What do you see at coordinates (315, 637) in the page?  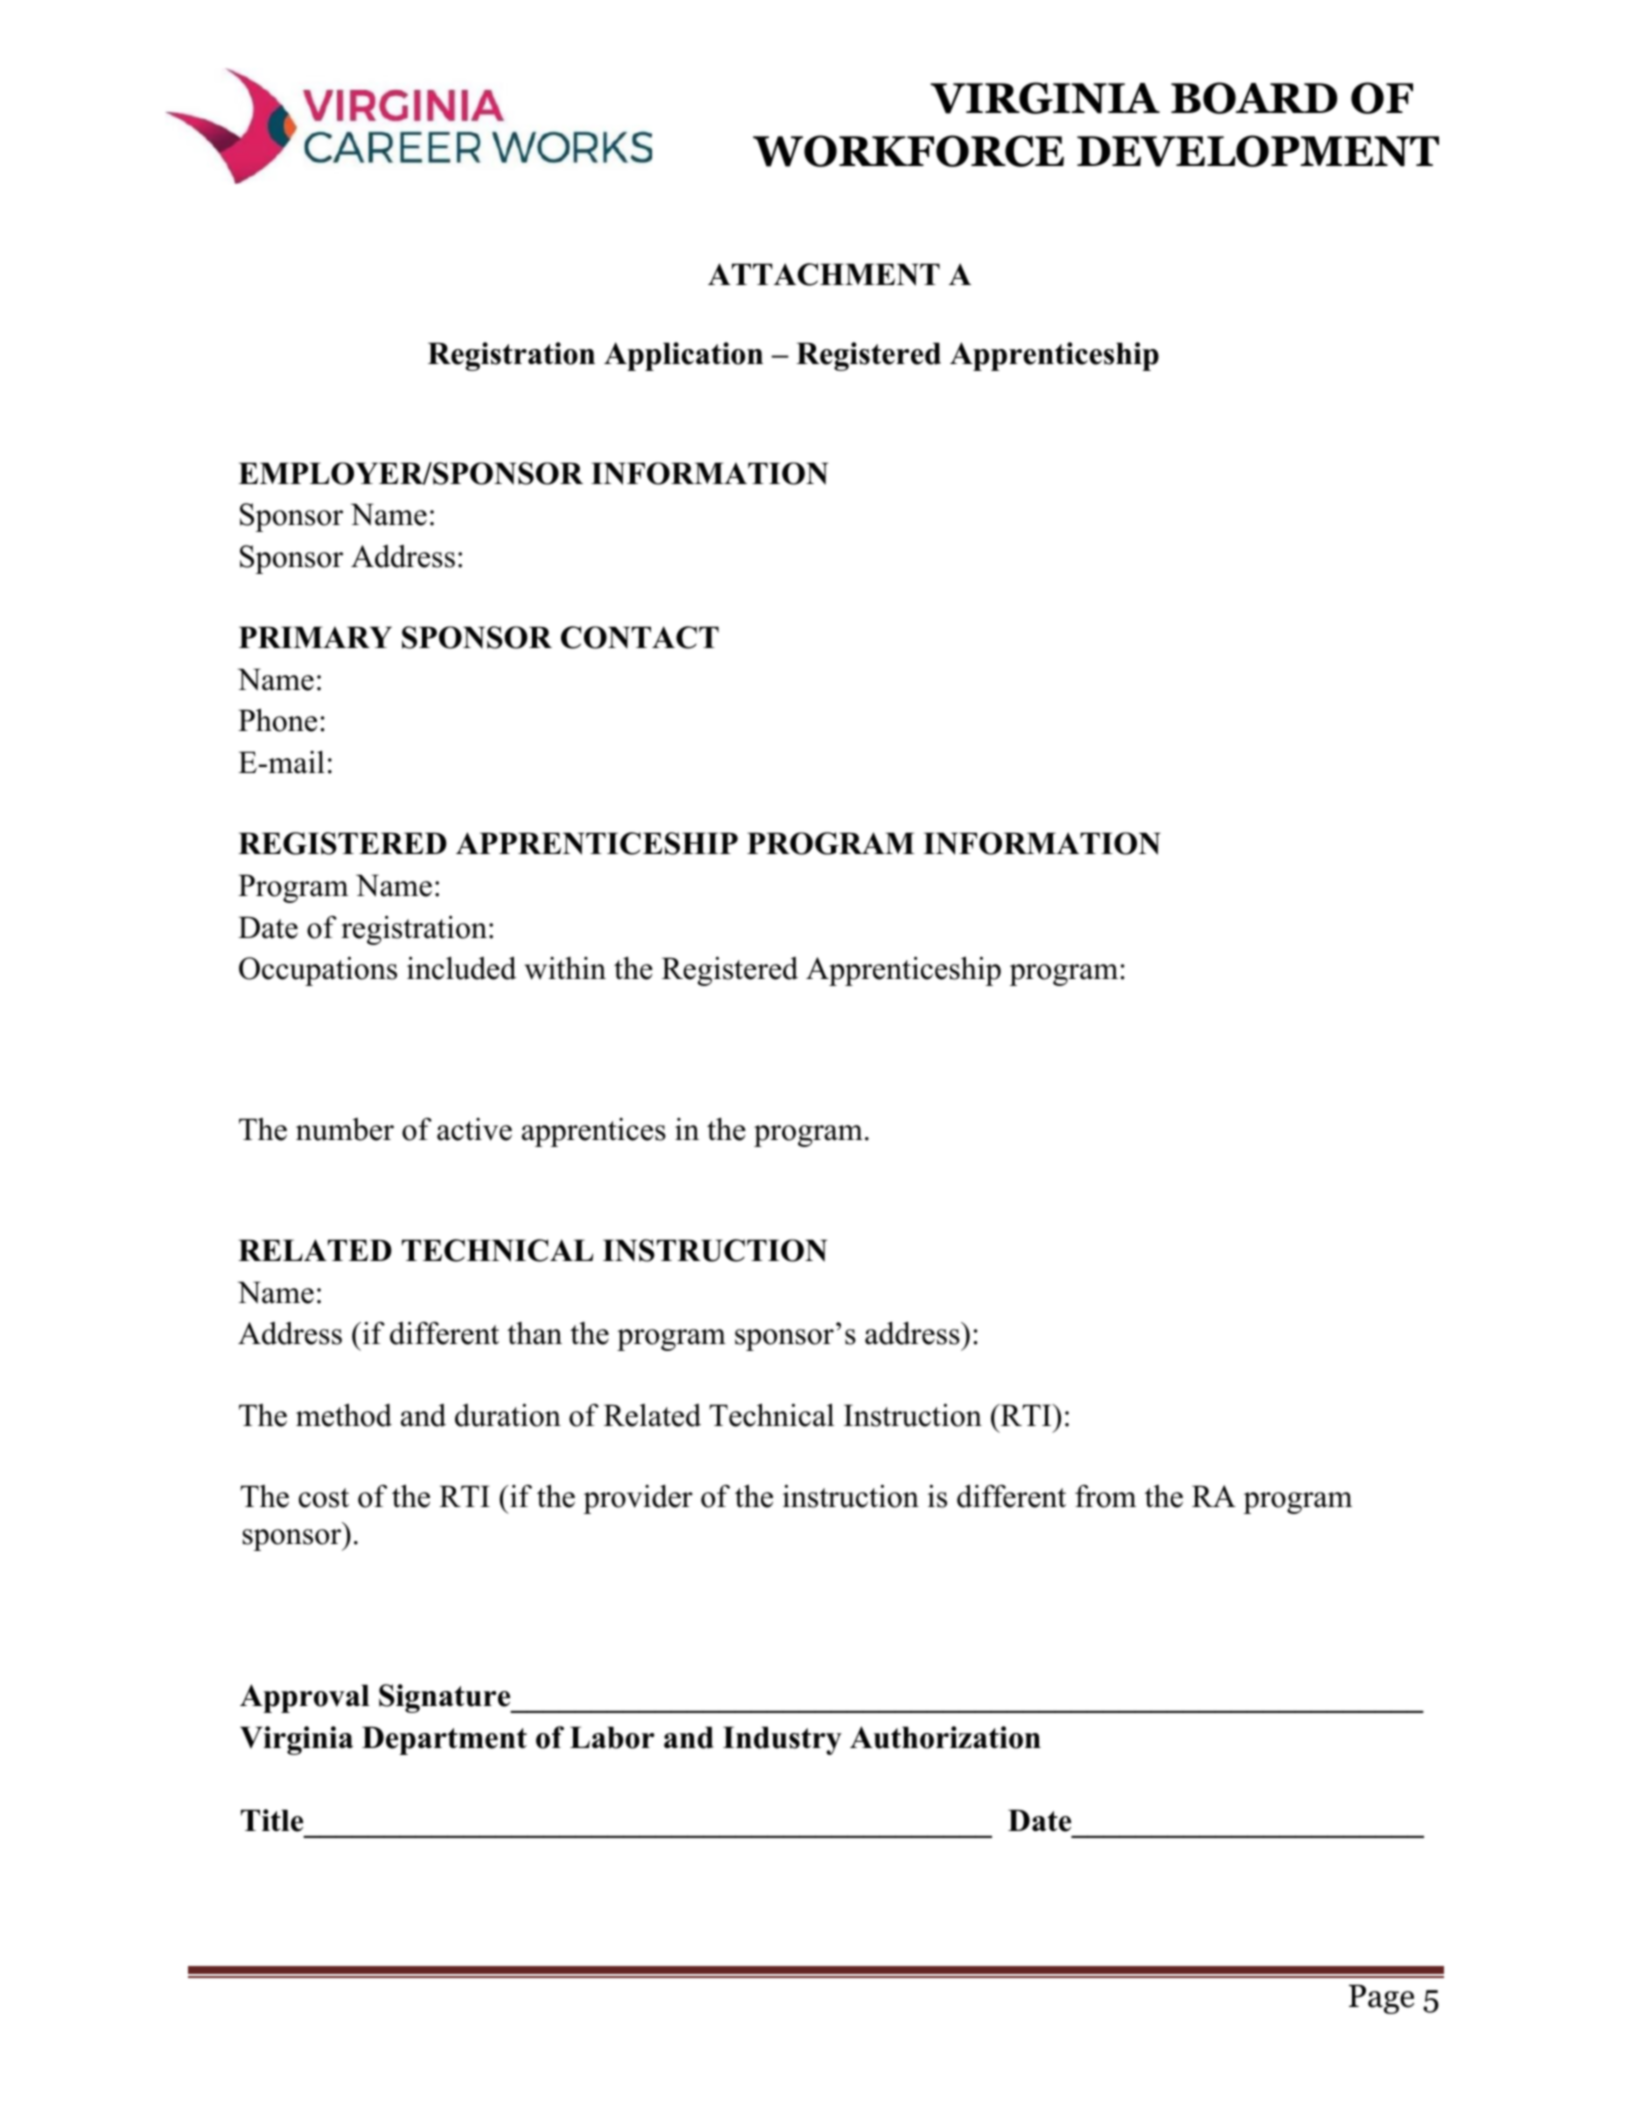 I see `PRIMARY` at bounding box center [315, 637].
